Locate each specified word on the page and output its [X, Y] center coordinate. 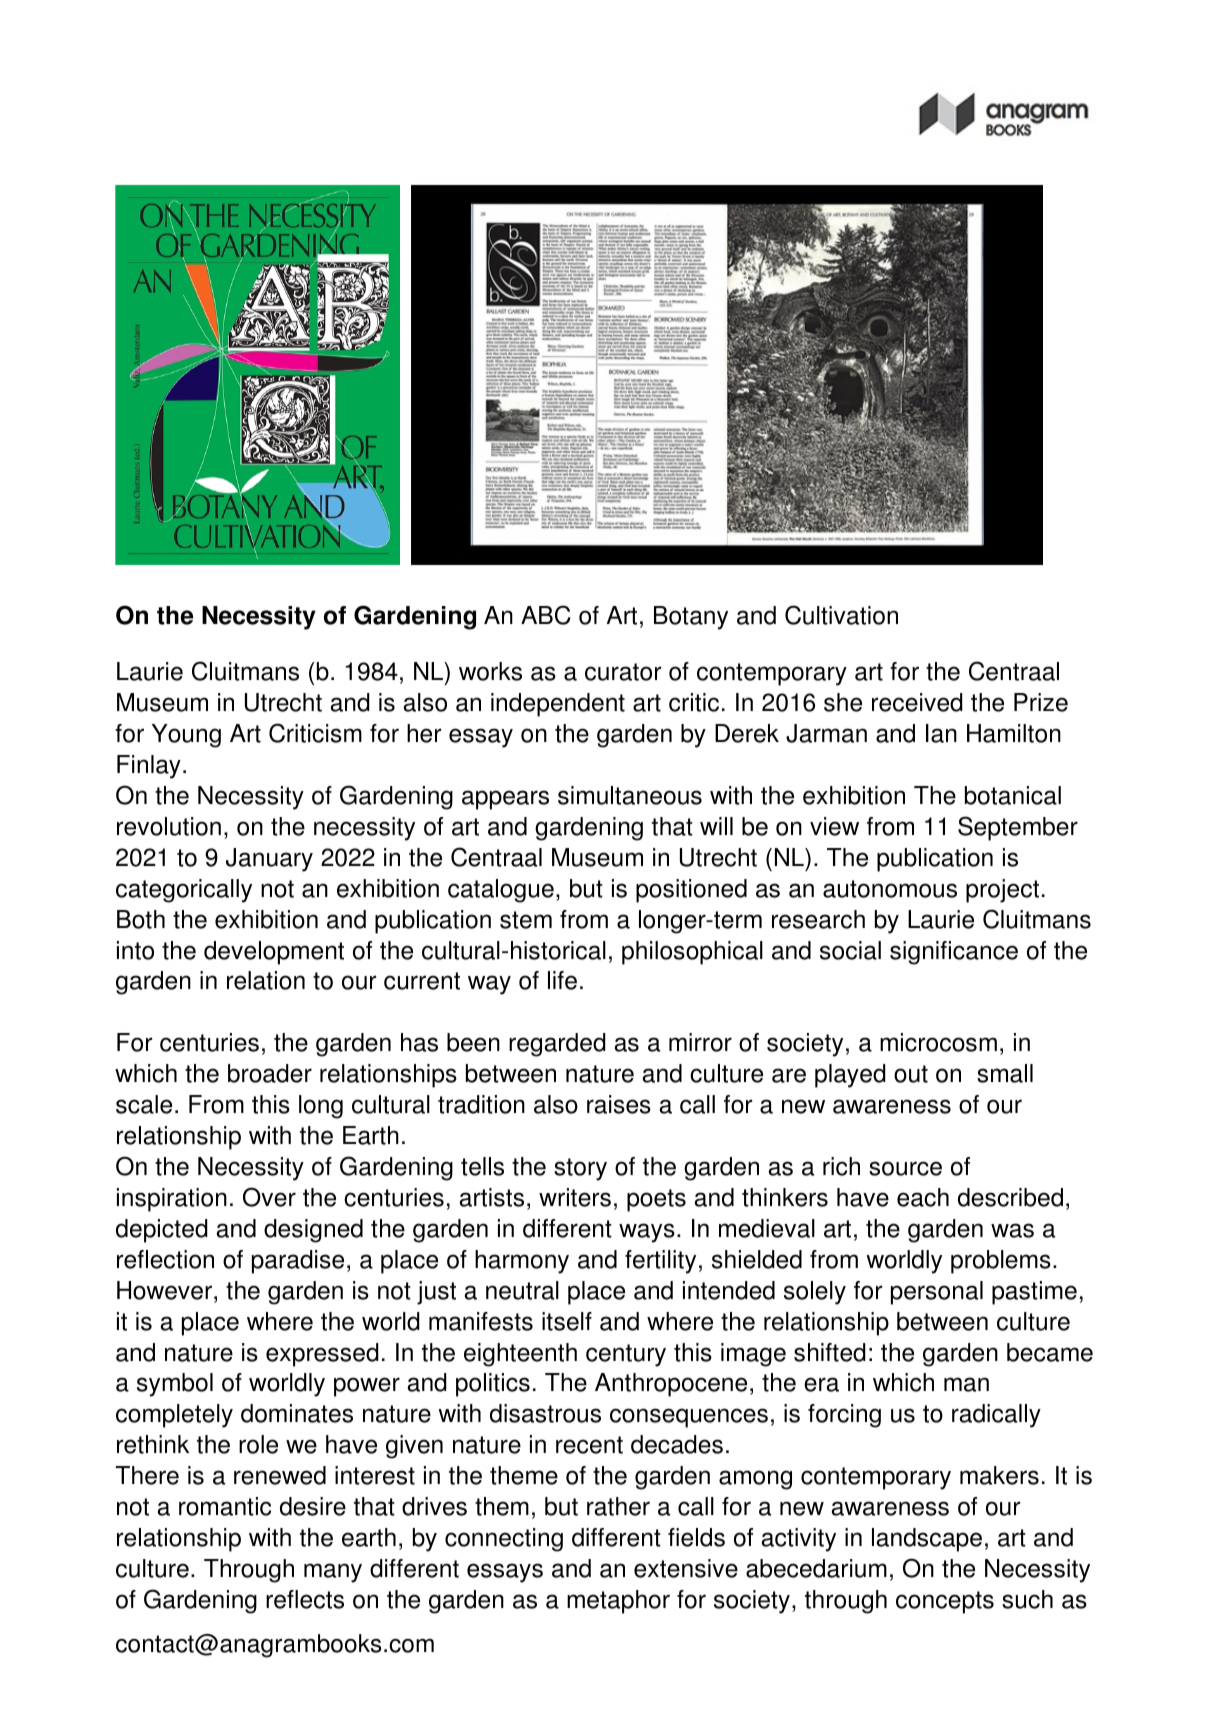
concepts [945, 1602]
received [917, 702]
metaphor [618, 1602]
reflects [305, 1599]
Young [186, 736]
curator [623, 672]
